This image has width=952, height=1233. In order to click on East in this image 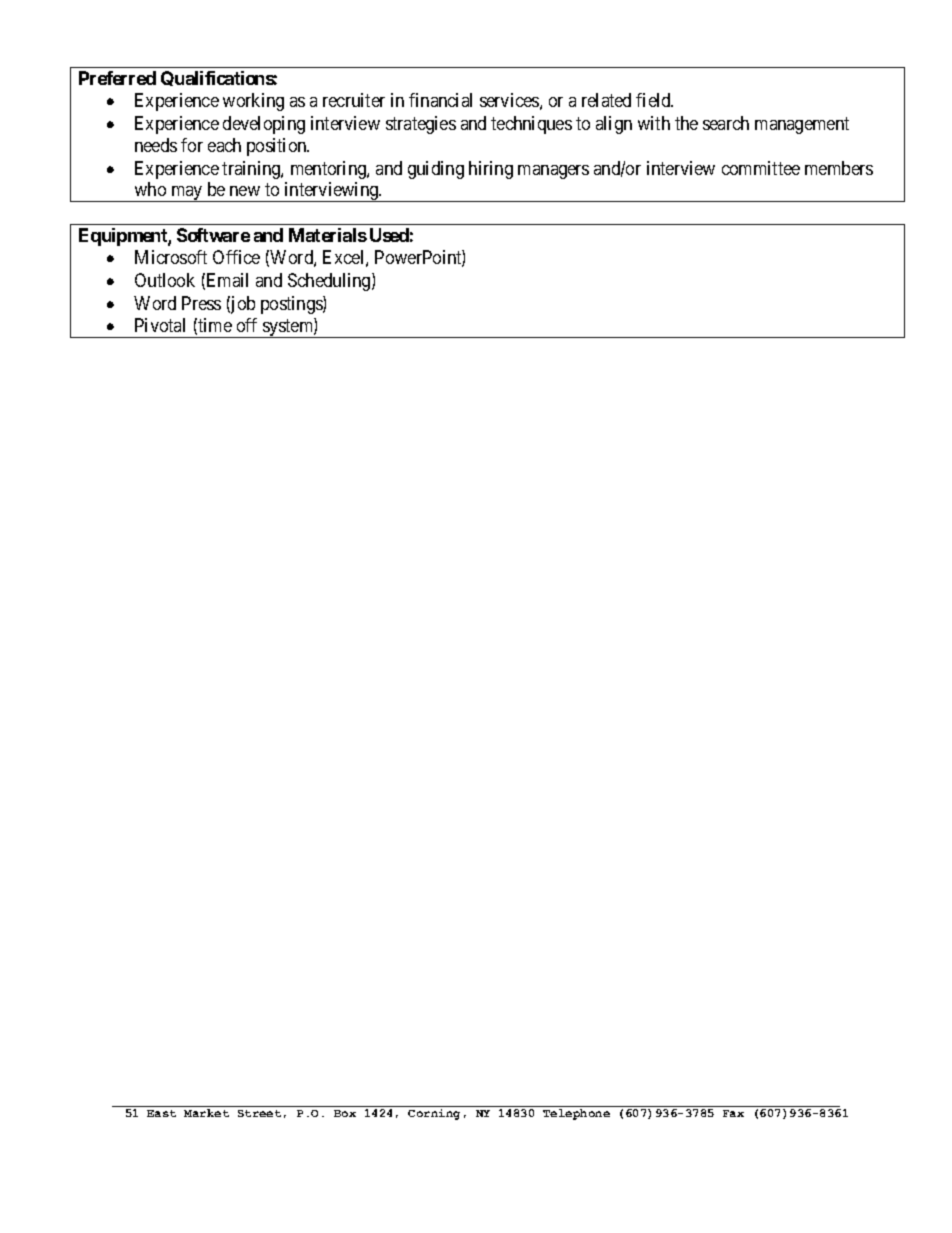, I will do `click(161, 1113)`.
